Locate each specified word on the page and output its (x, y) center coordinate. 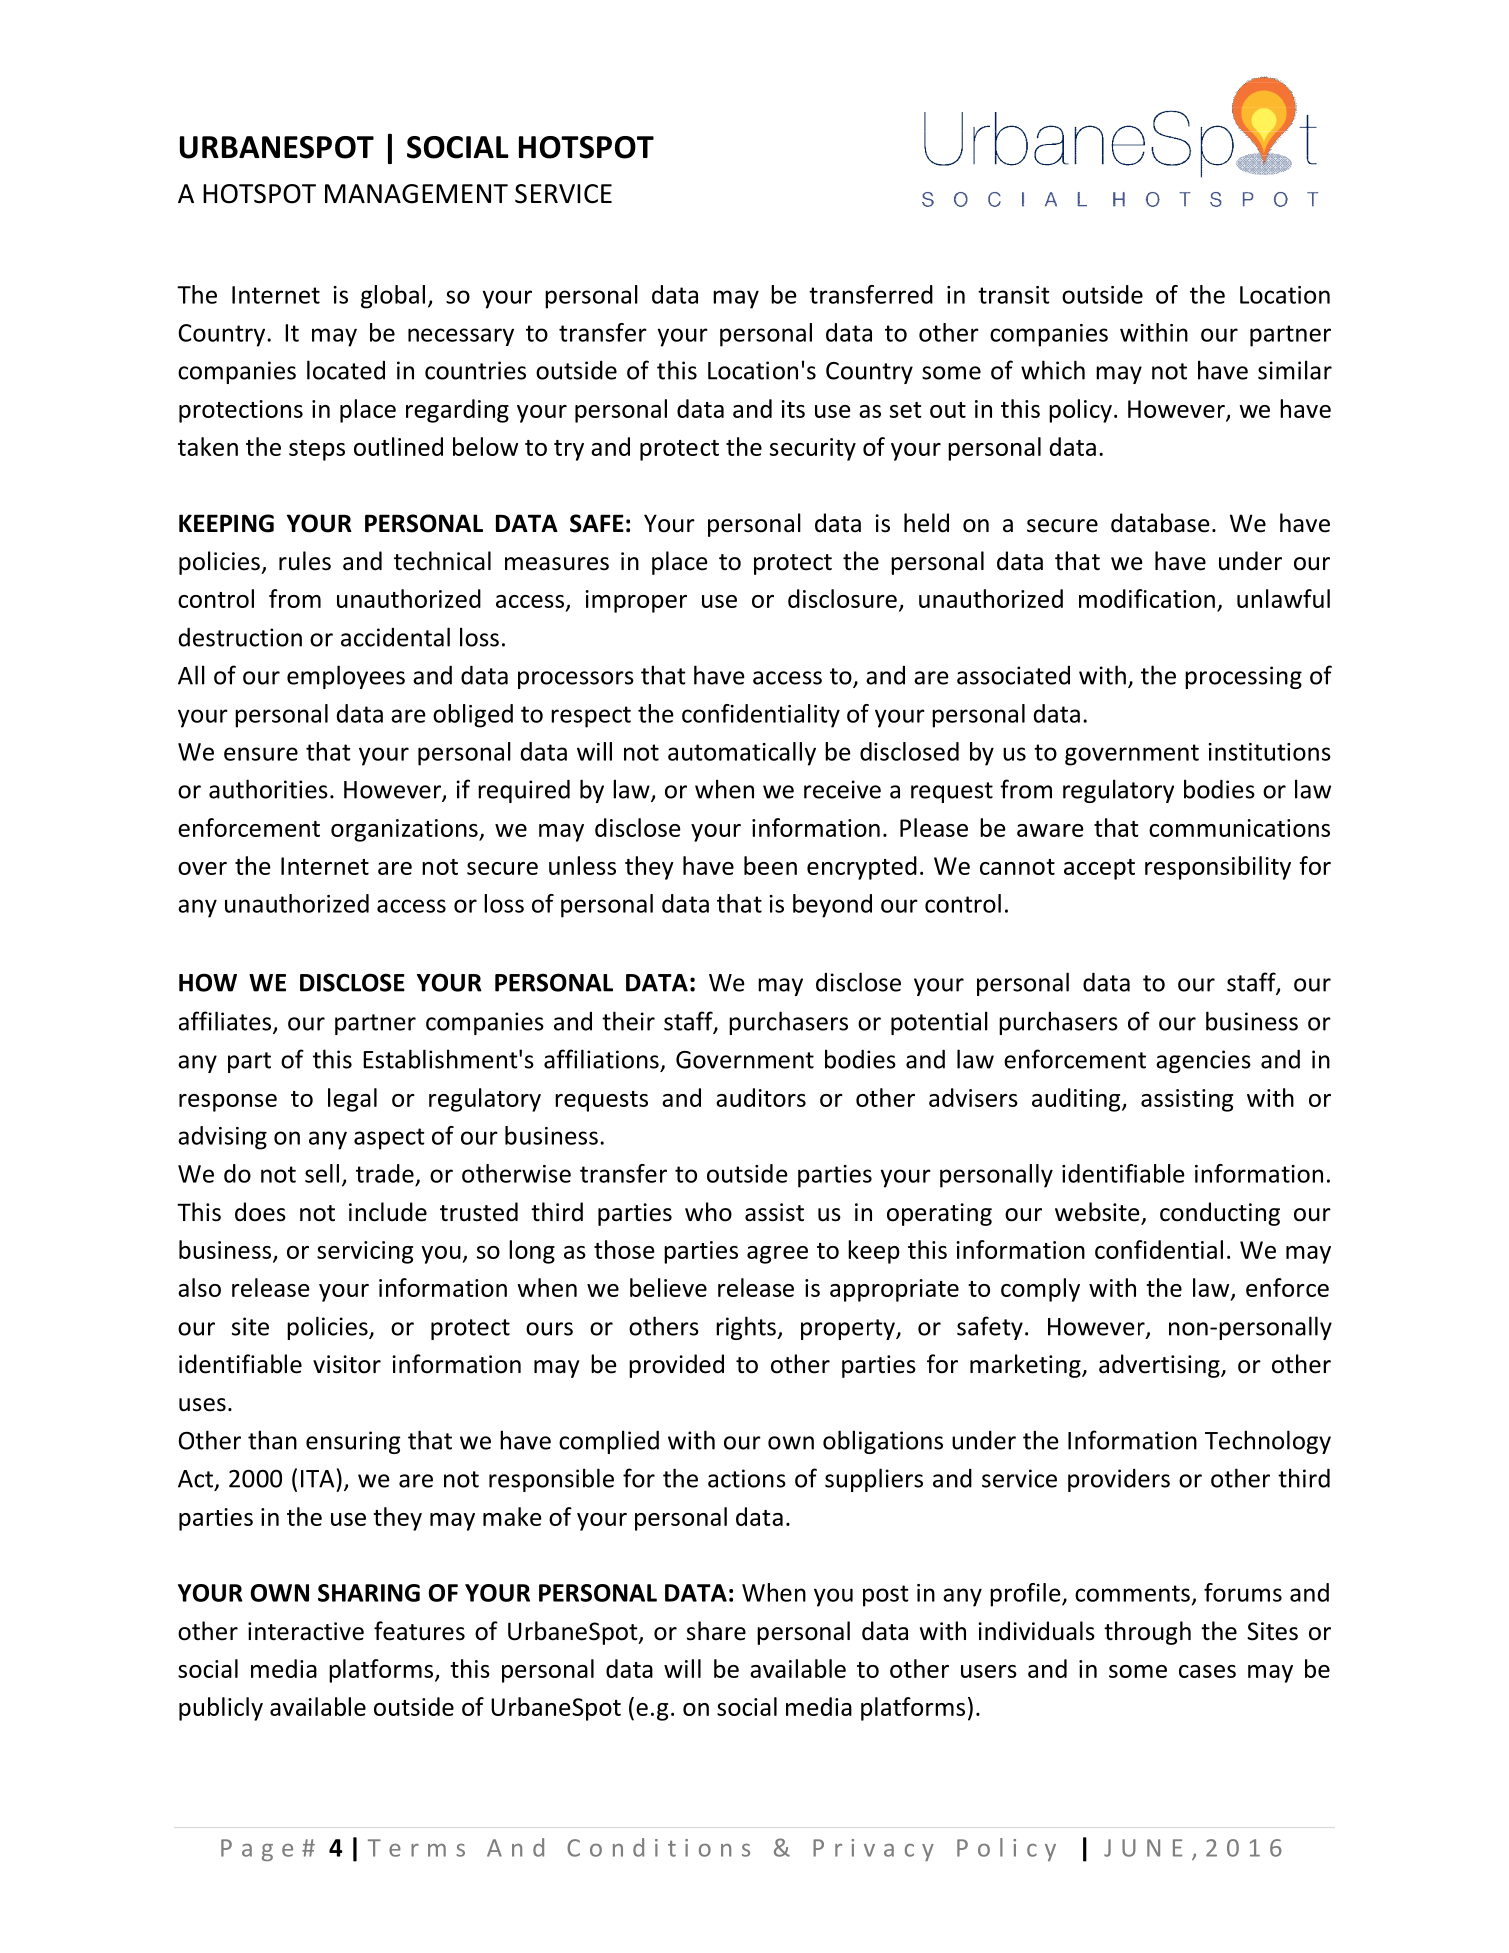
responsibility (1218, 868)
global (393, 297)
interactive (306, 1631)
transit (1014, 295)
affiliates (226, 1022)
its (793, 409)
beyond (832, 906)
